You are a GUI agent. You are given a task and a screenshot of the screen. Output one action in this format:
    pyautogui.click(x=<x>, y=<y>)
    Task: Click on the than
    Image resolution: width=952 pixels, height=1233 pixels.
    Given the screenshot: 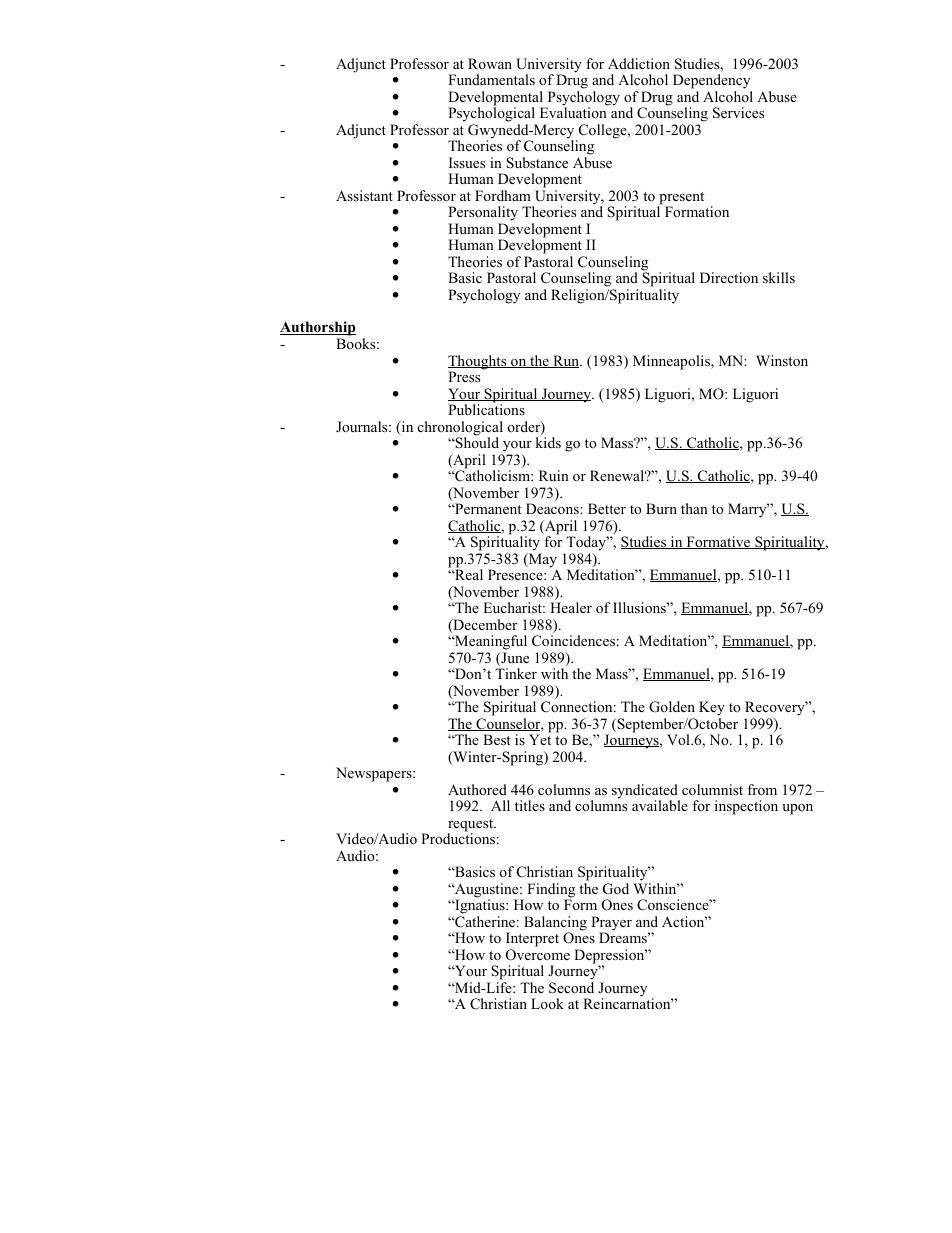 What is the action you would take?
    pyautogui.click(x=694, y=508)
